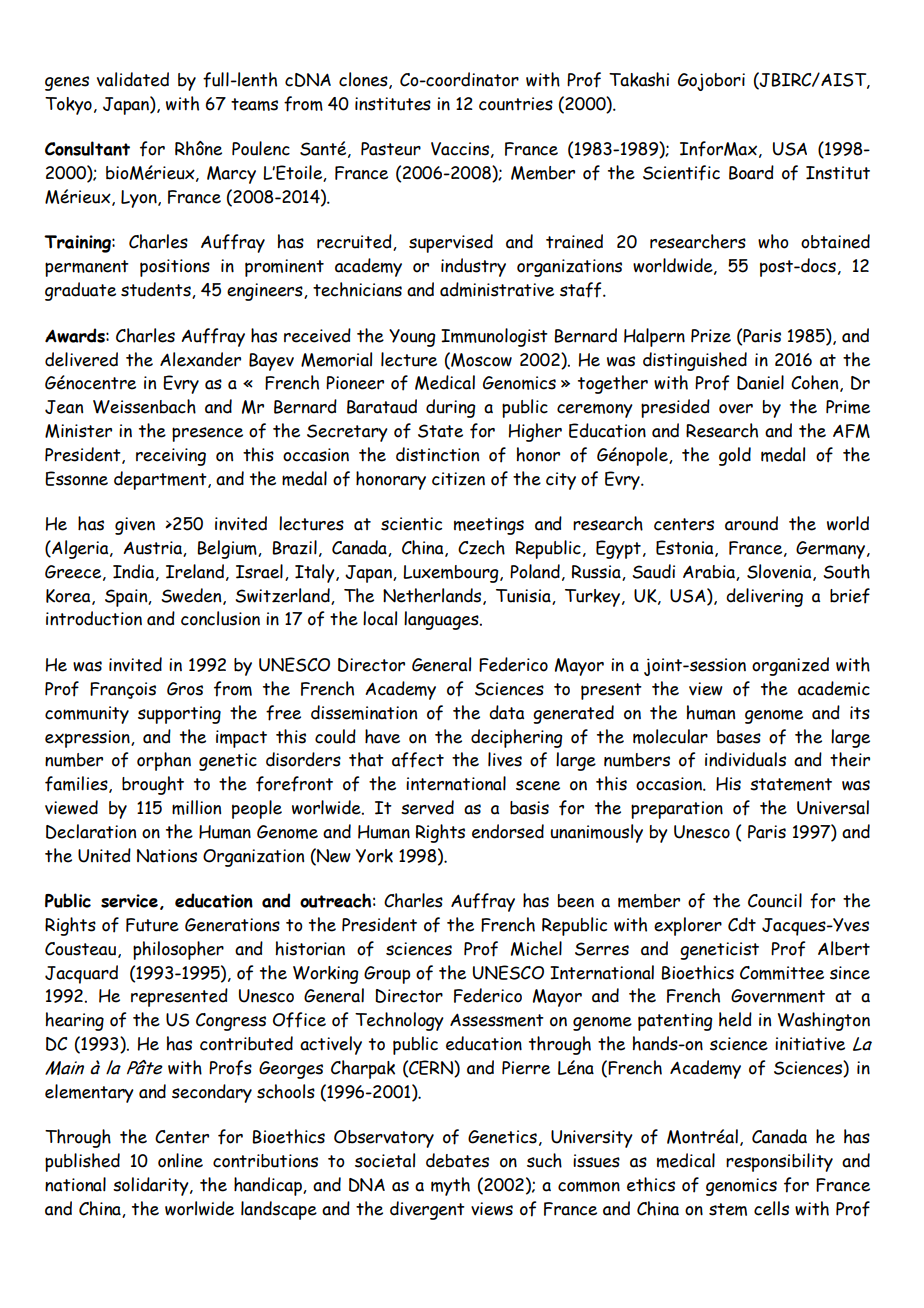 The width and height of the page is (924, 1308). I want to click on validated, so click(133, 79).
